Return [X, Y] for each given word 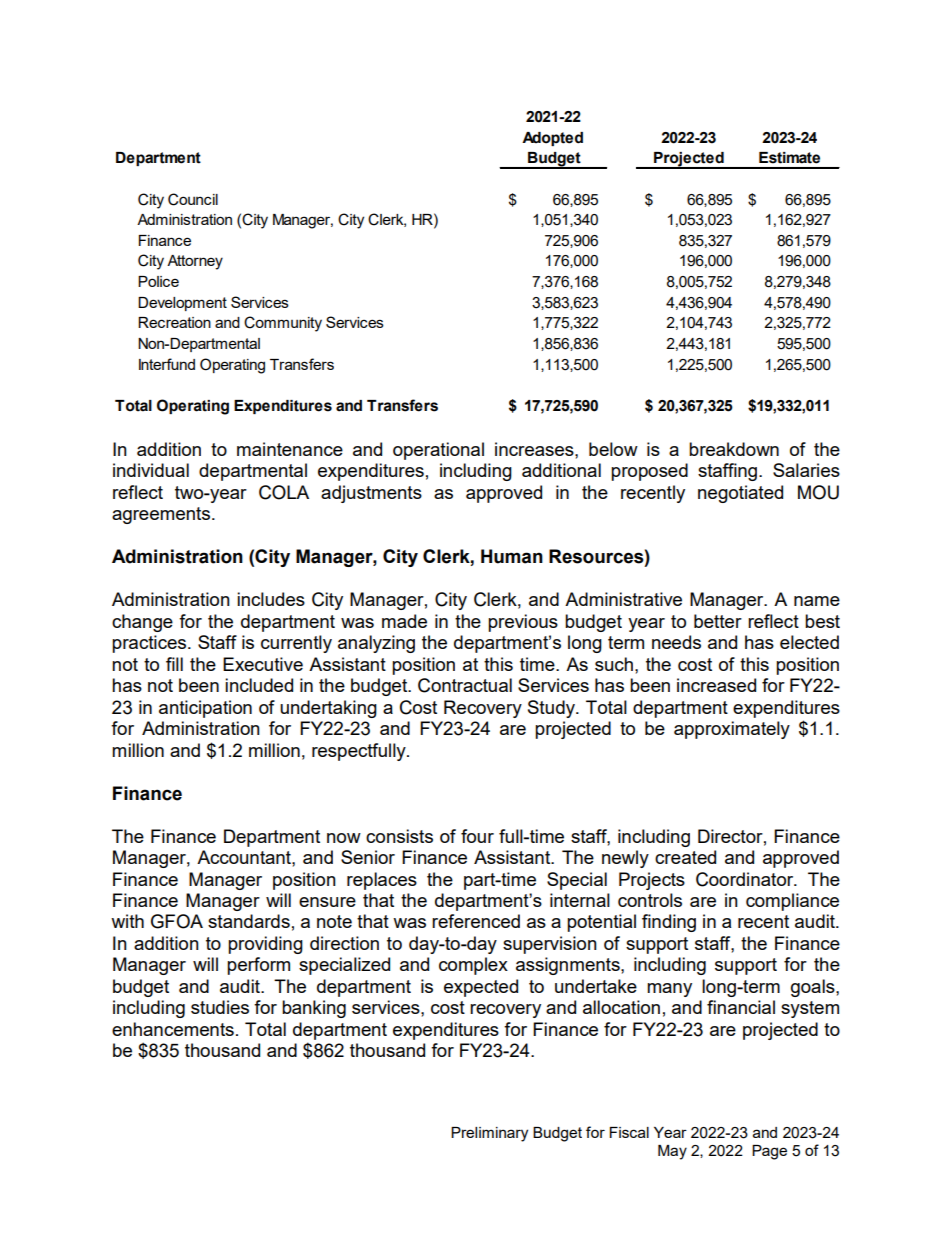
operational [438, 451]
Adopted [552, 139]
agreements [161, 515]
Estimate [789, 158]
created [685, 857]
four [477, 836]
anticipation [205, 709]
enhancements [173, 1029]
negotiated [740, 494]
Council [193, 199]
